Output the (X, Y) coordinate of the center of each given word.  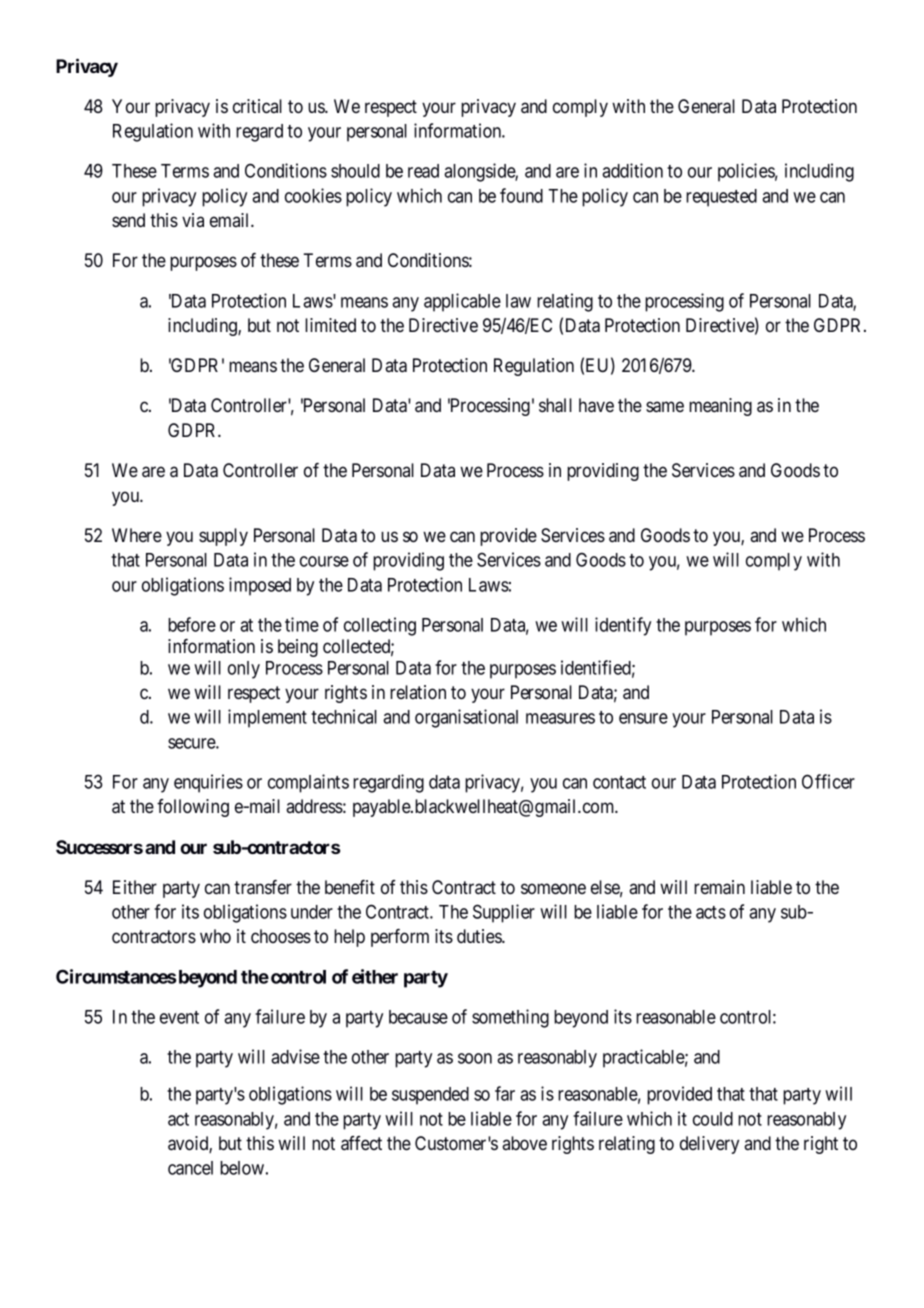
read (423, 171)
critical (257, 106)
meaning (720, 407)
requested (721, 198)
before (192, 624)
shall (555, 405)
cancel (190, 1168)
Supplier (504, 913)
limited (330, 325)
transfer (263, 887)
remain (719, 887)
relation (418, 692)
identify (623, 626)
